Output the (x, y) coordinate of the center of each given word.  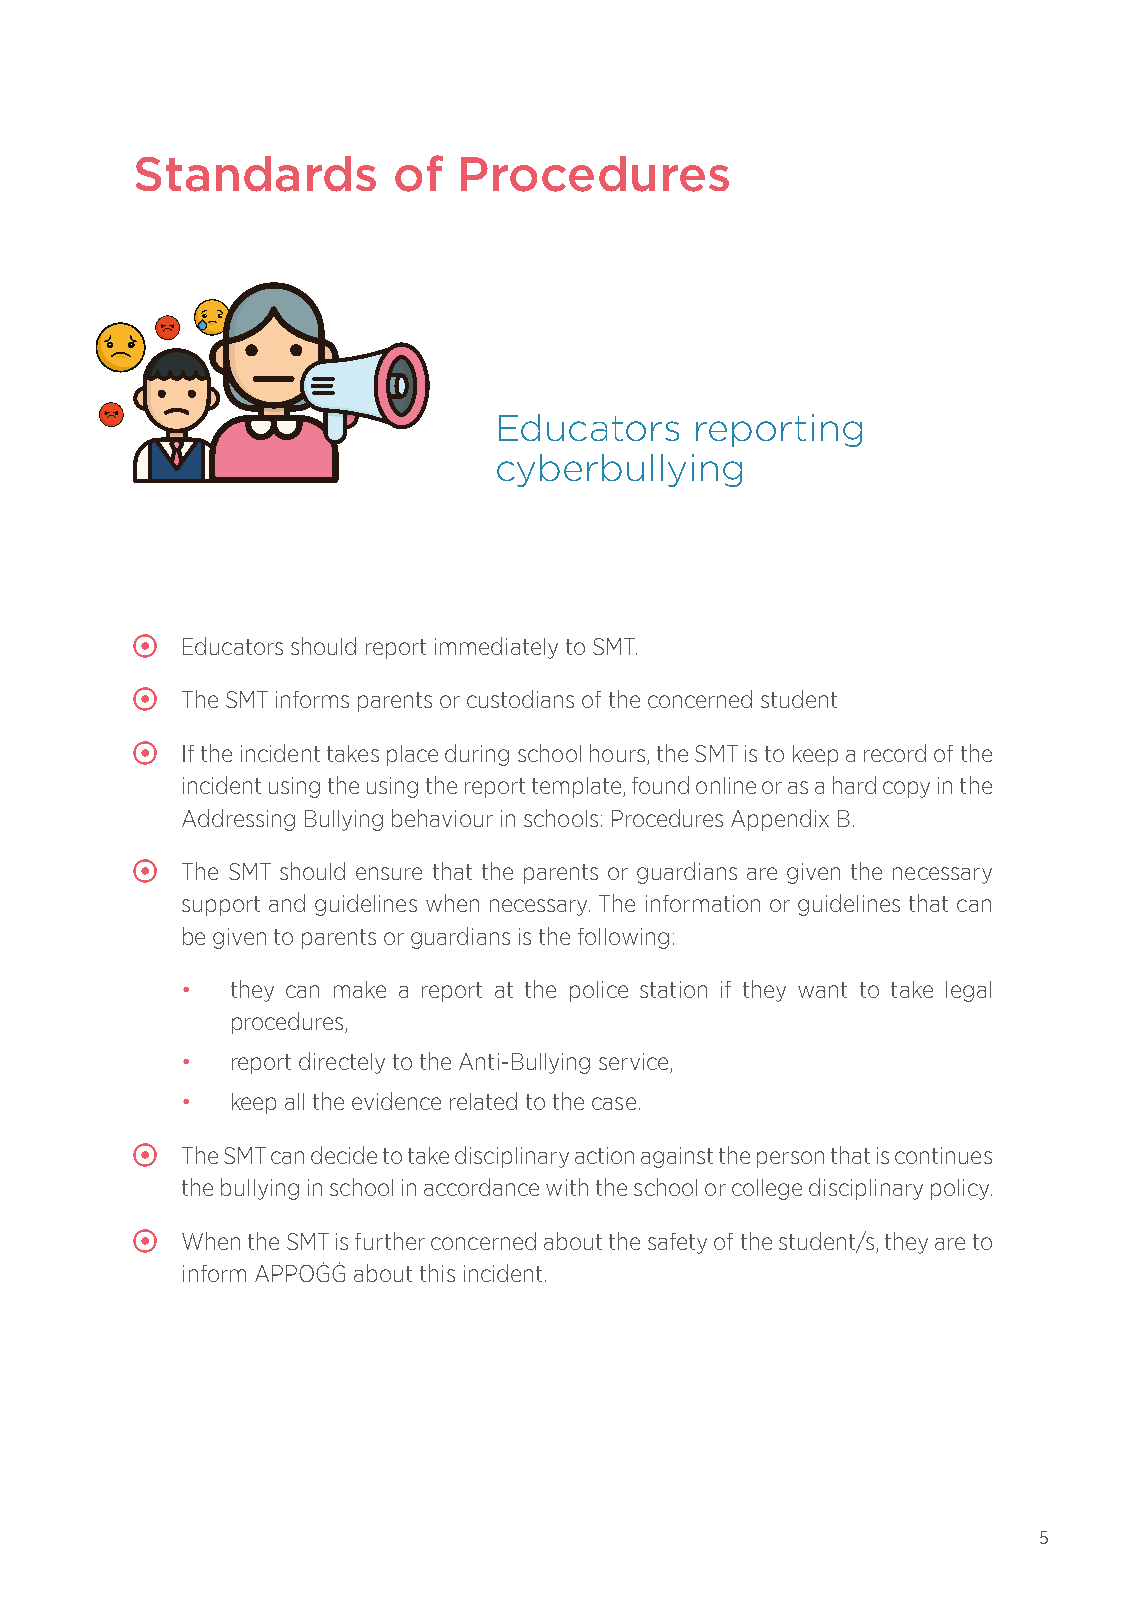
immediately (496, 648)
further (390, 1241)
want (822, 990)
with (567, 1187)
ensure (389, 873)
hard (854, 785)
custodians (520, 699)
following (623, 938)
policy (961, 1189)
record (895, 753)
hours (617, 753)
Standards (256, 174)
